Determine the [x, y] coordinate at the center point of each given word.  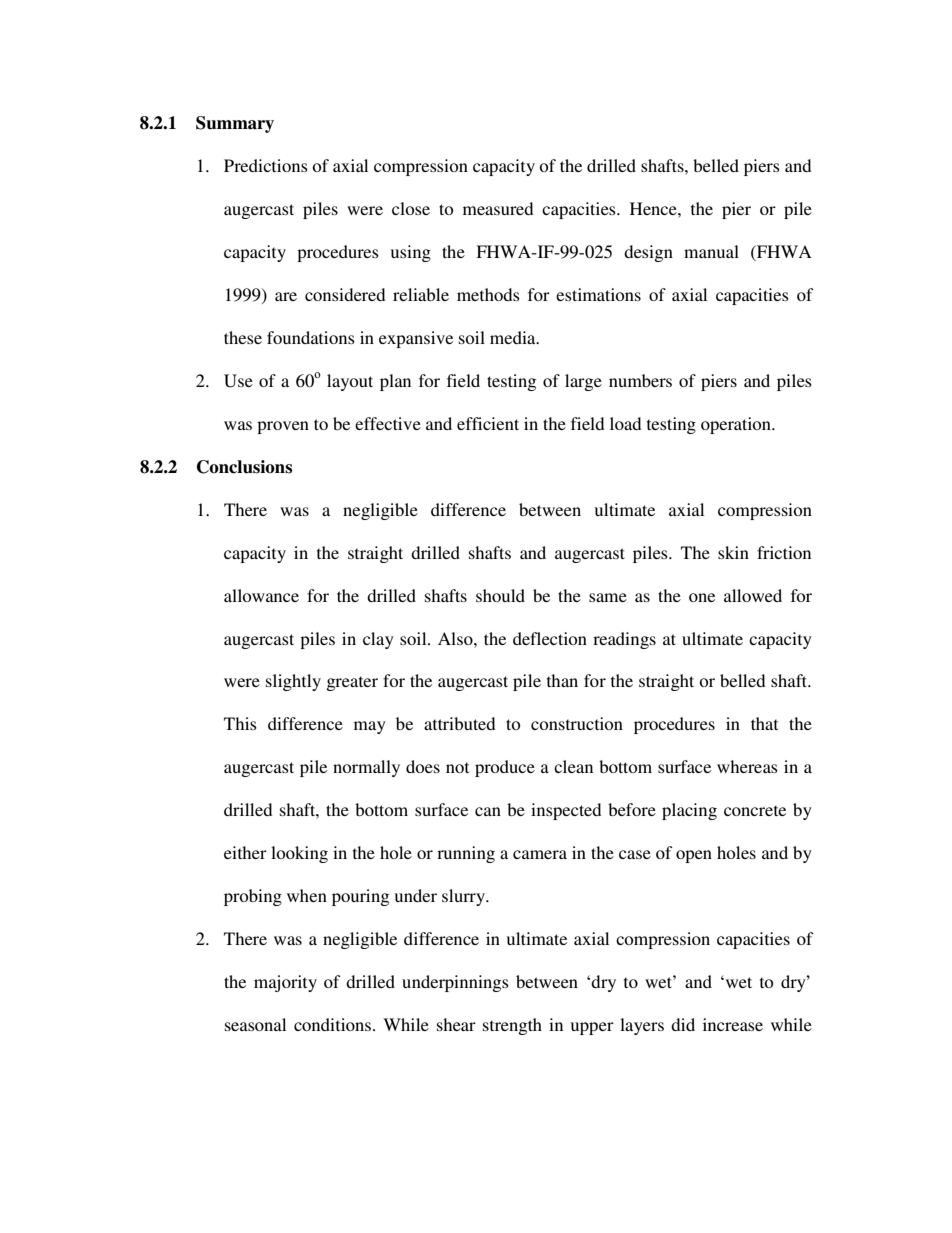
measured [498, 208]
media [514, 337]
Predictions [266, 165]
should [500, 595]
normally [366, 768]
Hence [654, 208]
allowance [261, 595]
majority [285, 983]
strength [512, 1026]
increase [733, 1024]
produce [505, 768]
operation [737, 425]
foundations [311, 337]
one [702, 597]
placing [689, 811]
